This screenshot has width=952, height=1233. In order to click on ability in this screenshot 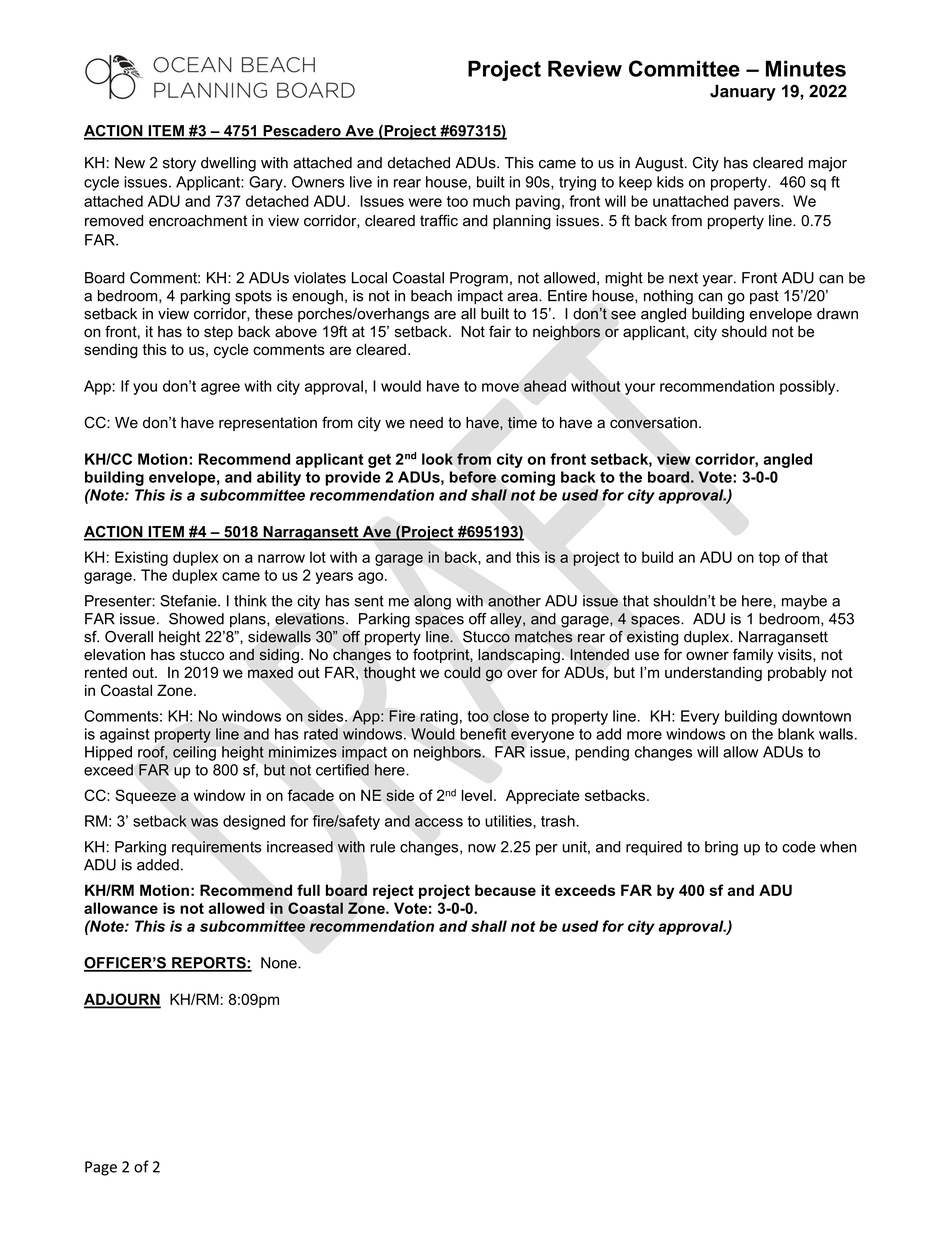, I will do `click(279, 478)`.
